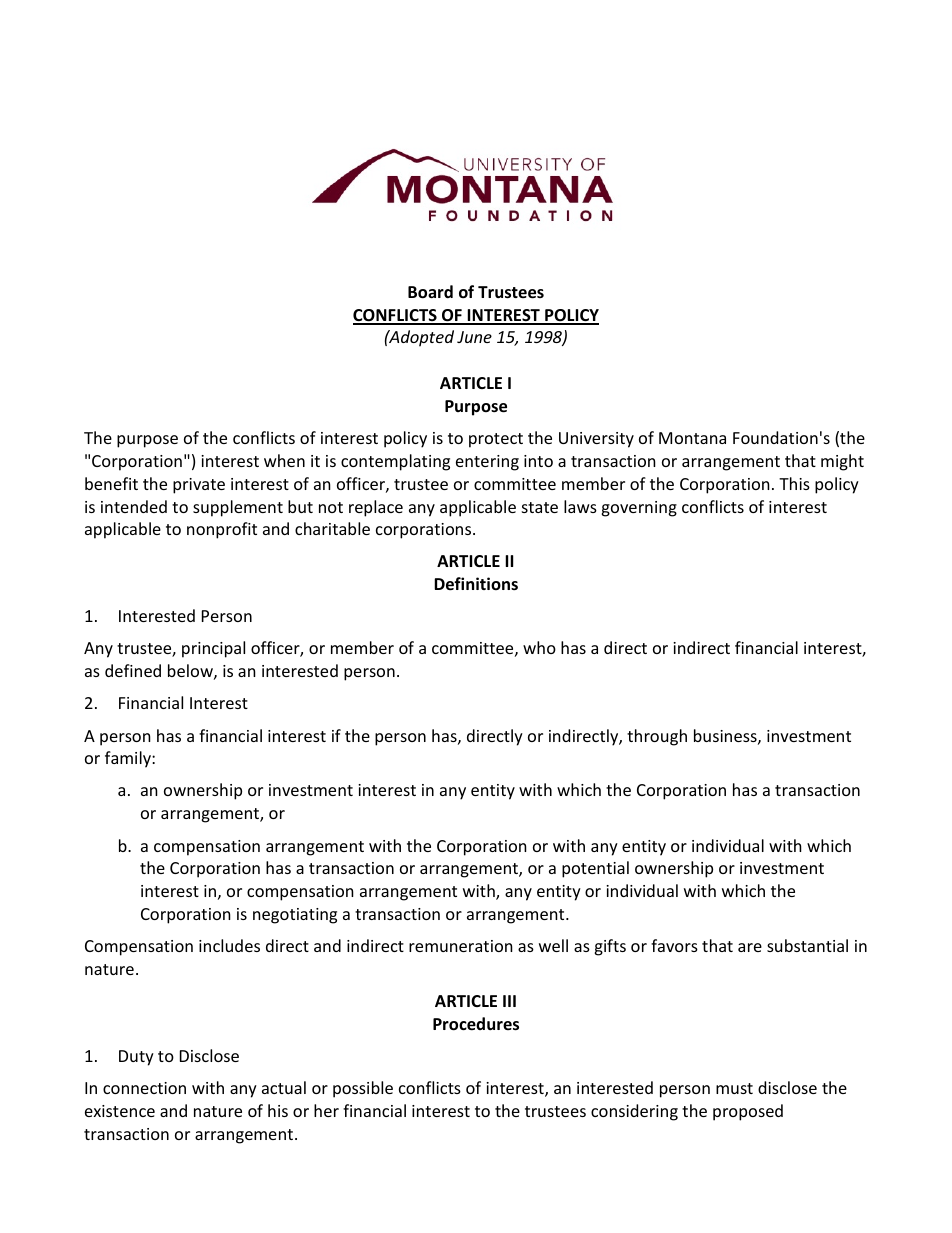  Describe the element at coordinates (474, 337) in the screenshot. I see `June` at that location.
